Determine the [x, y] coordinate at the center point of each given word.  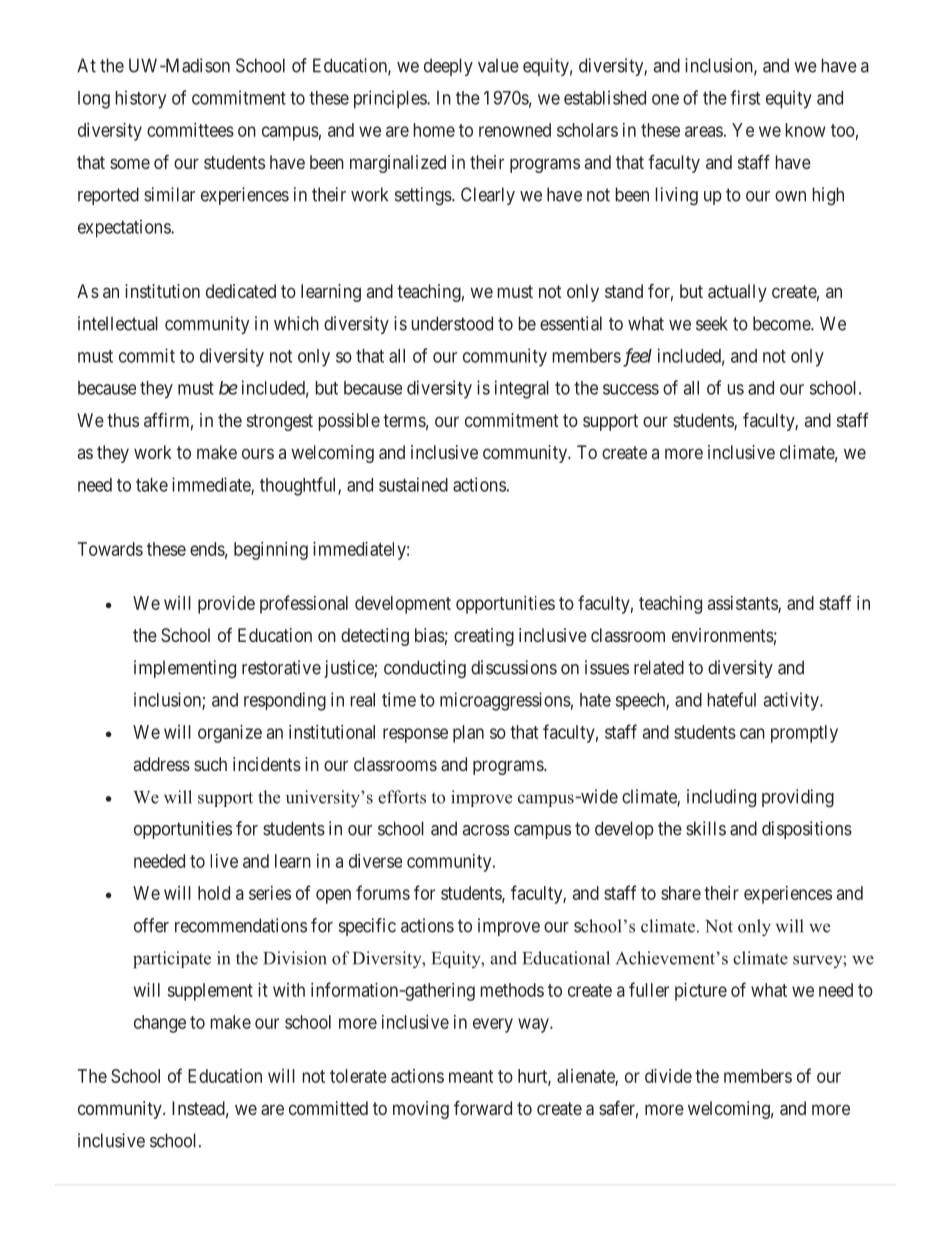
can [752, 733]
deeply [448, 67]
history [141, 99]
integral [522, 389]
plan [468, 734]
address [162, 764]
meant [471, 1076]
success [631, 389]
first [745, 97]
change [160, 1024]
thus [123, 420]
